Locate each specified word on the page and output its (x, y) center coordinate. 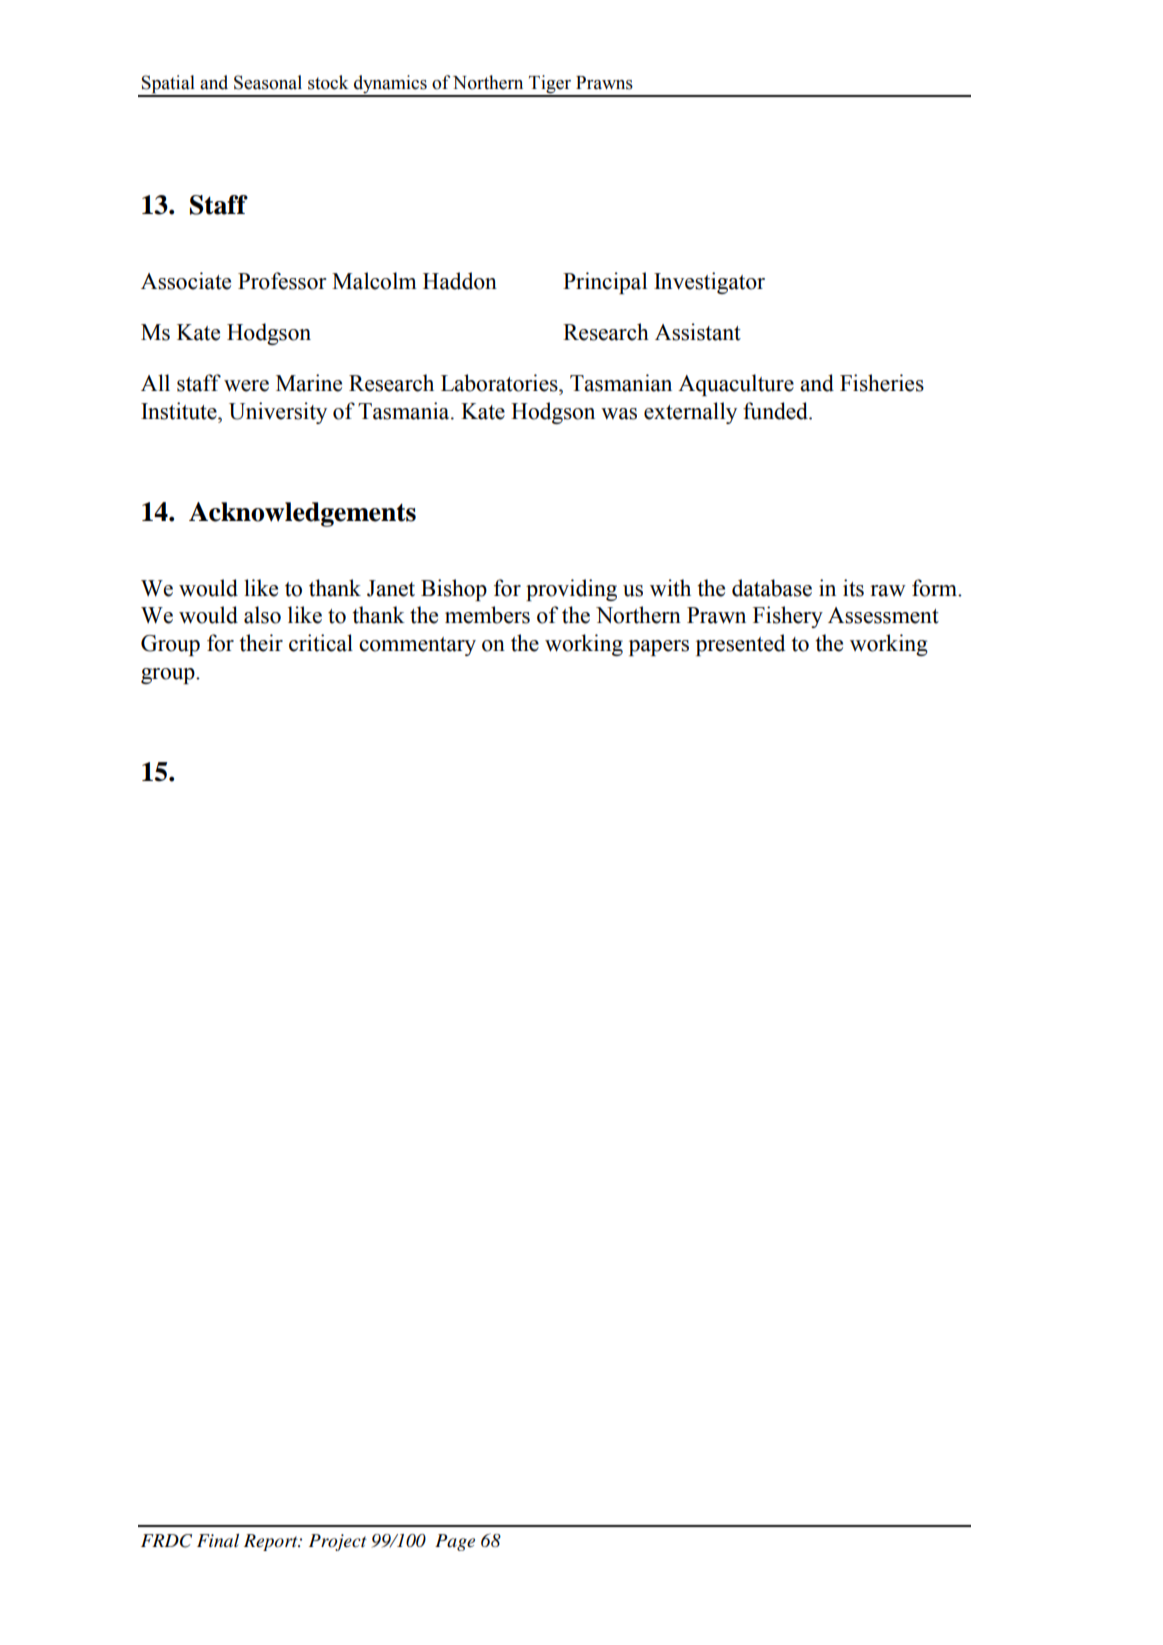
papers (659, 648)
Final (218, 1540)
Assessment (883, 615)
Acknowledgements (302, 514)
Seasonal (268, 82)
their (261, 643)
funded (776, 411)
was (619, 414)
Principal (605, 283)
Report (272, 1542)
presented (740, 645)
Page (455, 1542)
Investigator (709, 283)
